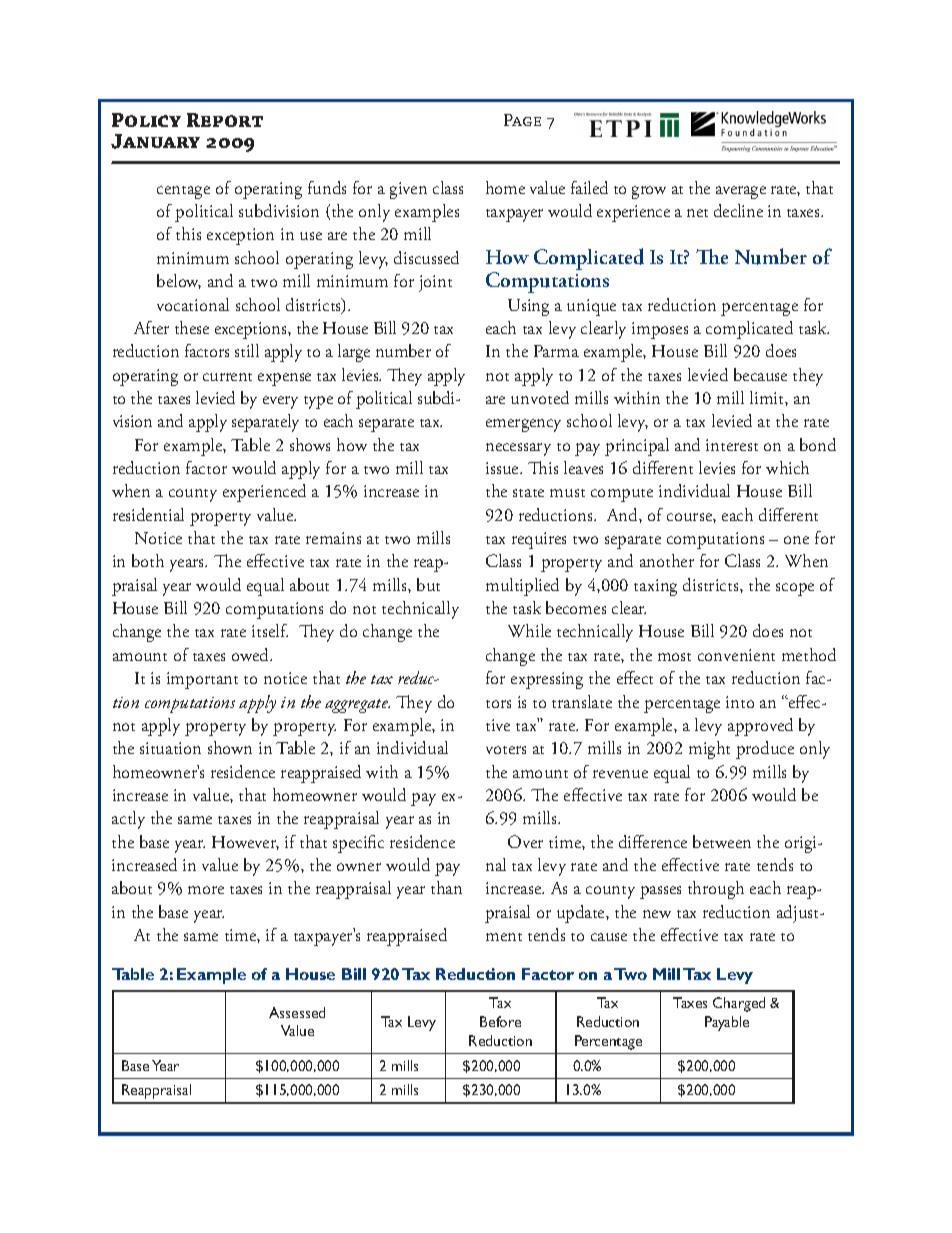  What do you see at coordinates (297, 1012) in the screenshot?
I see `Assessed` at bounding box center [297, 1012].
